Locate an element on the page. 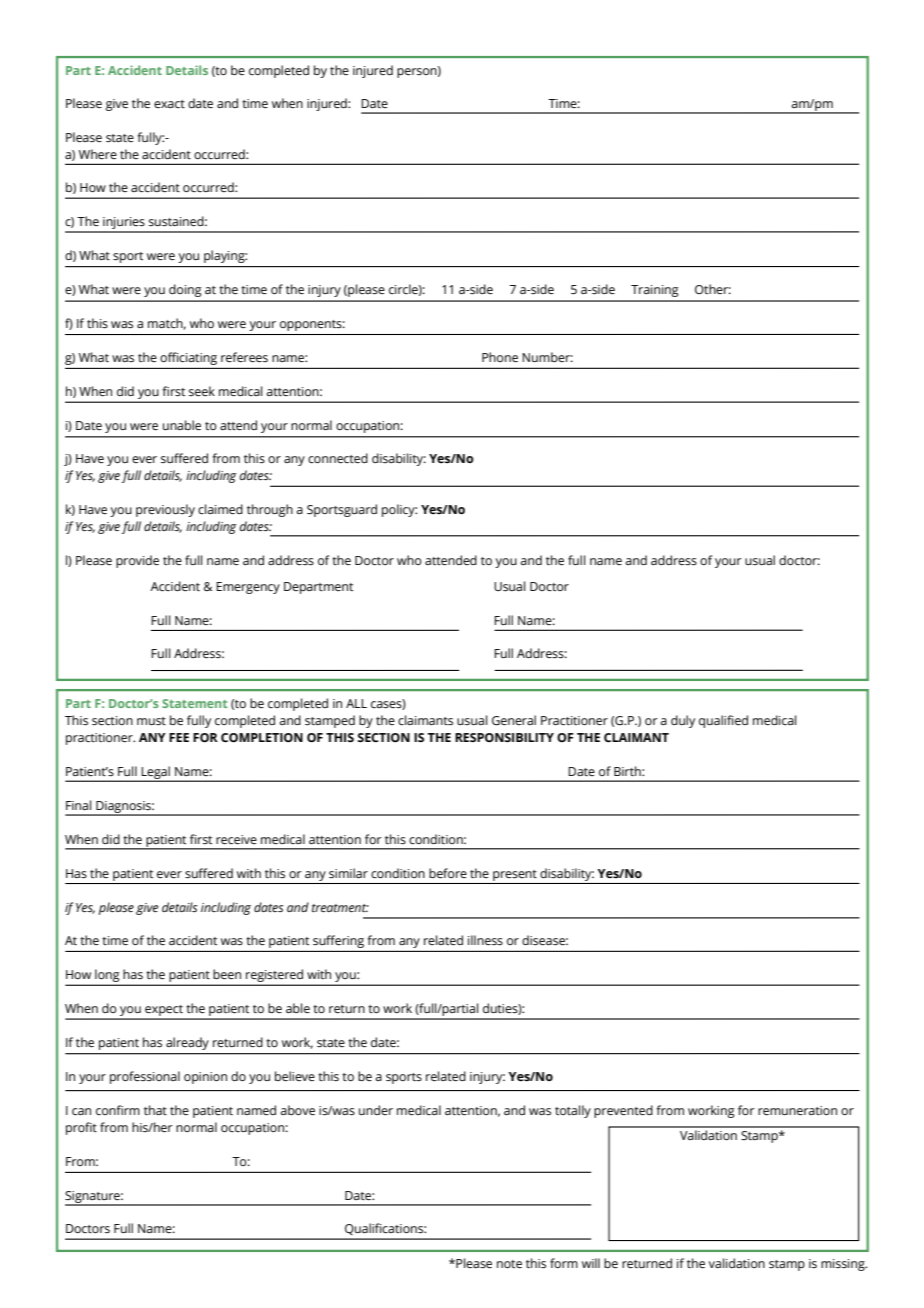  duly is located at coordinates (683, 721).
